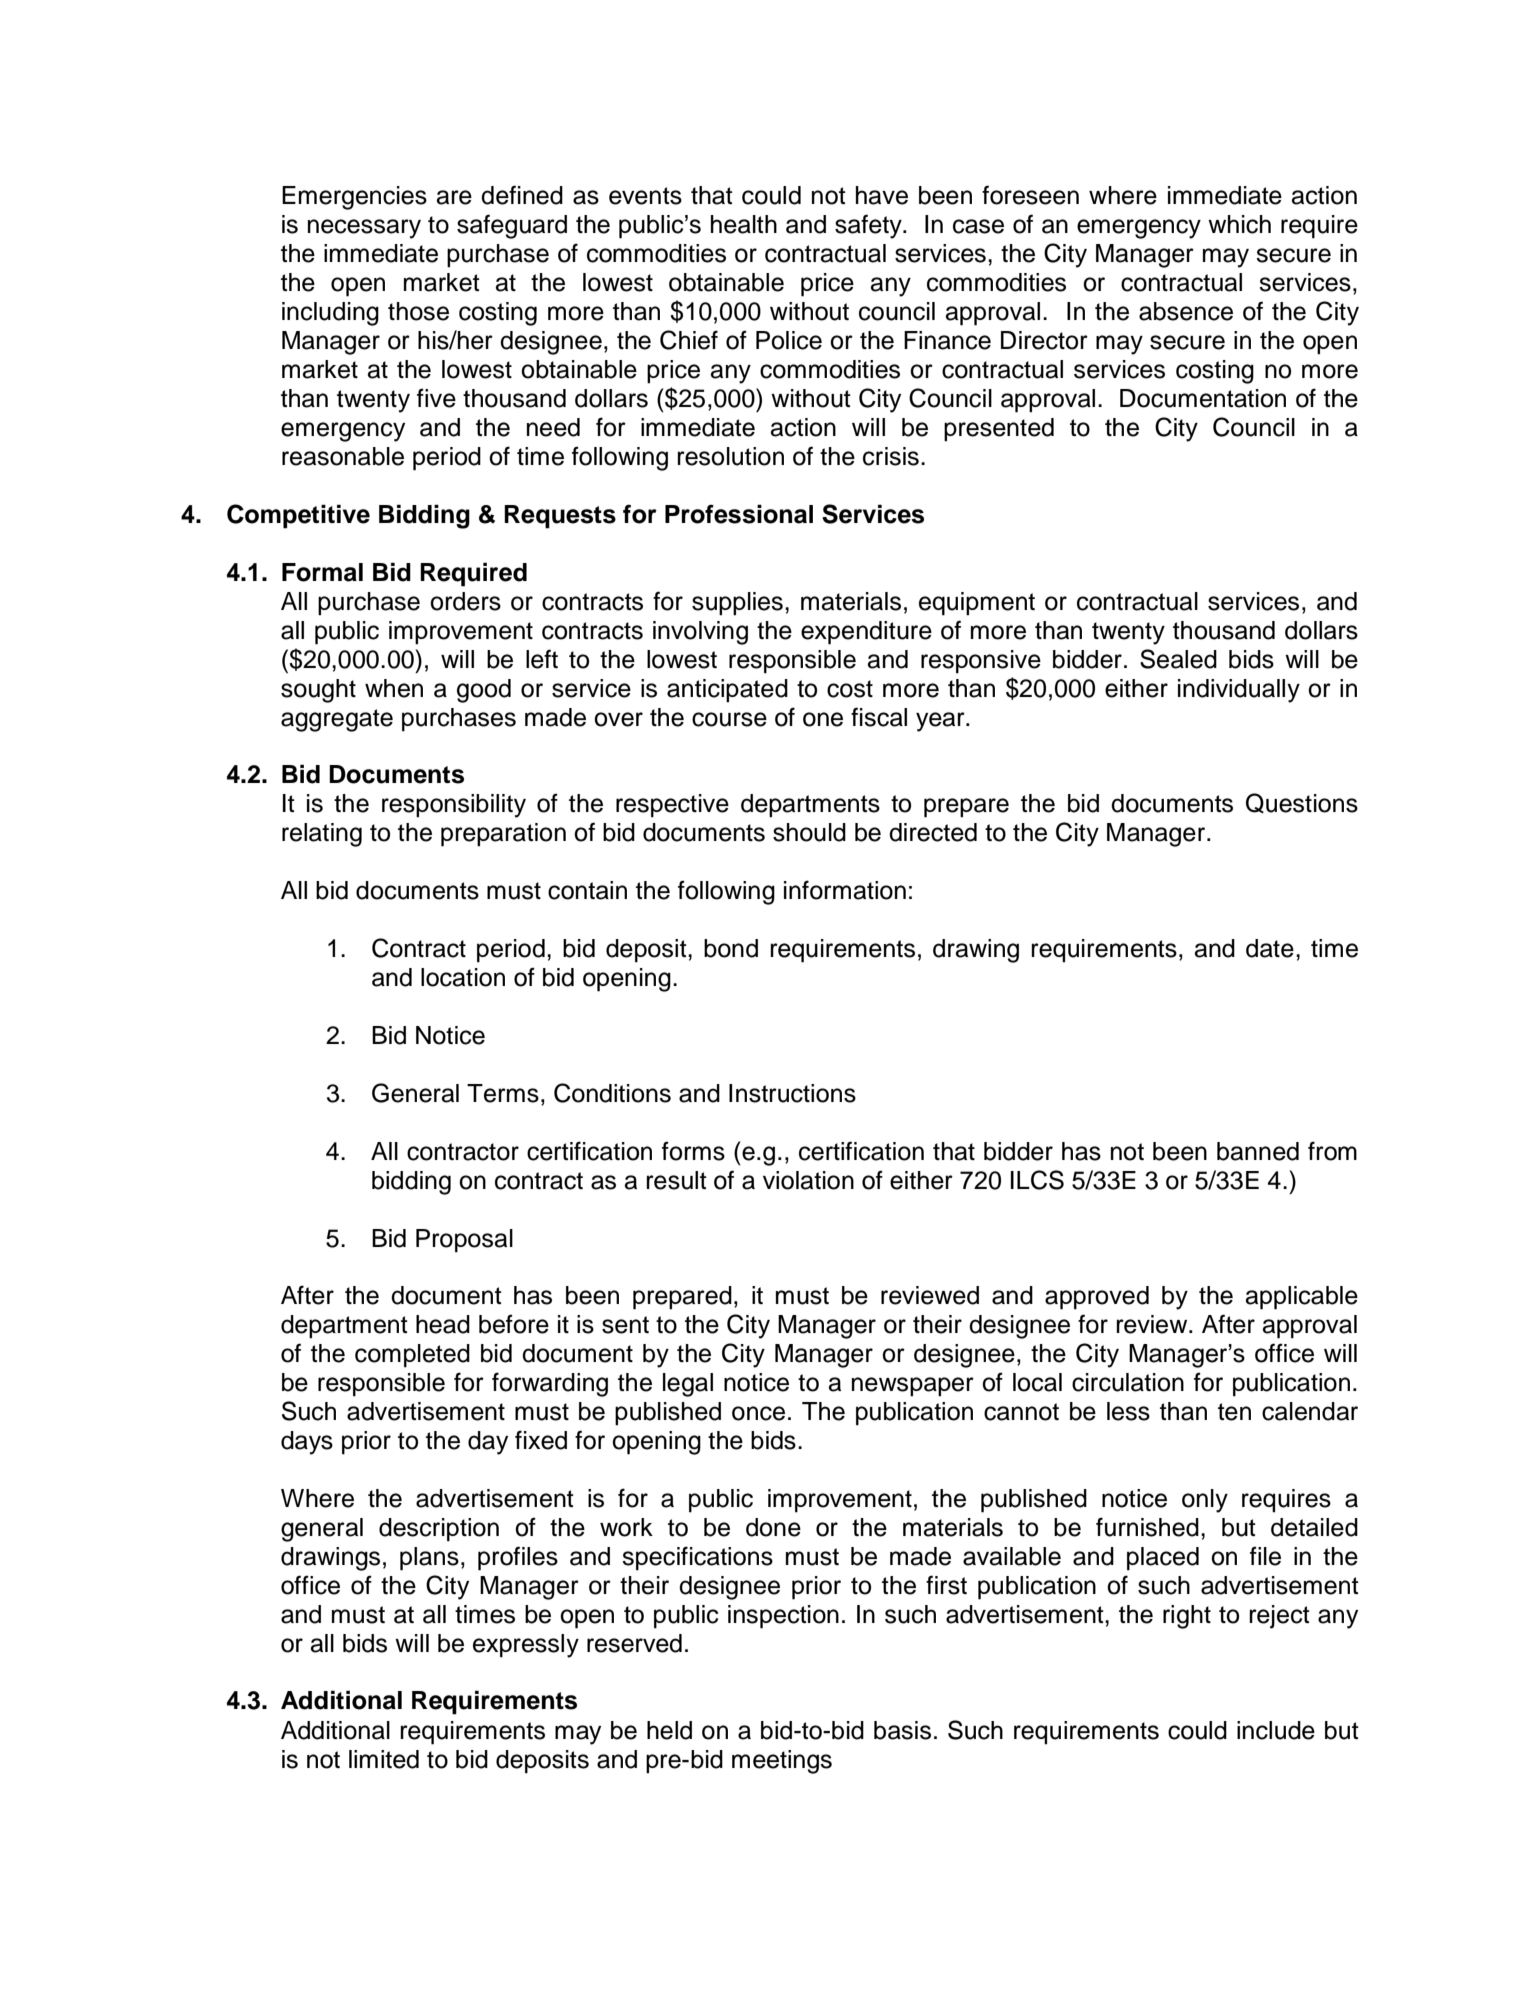  I want to click on necessary, so click(364, 229).
